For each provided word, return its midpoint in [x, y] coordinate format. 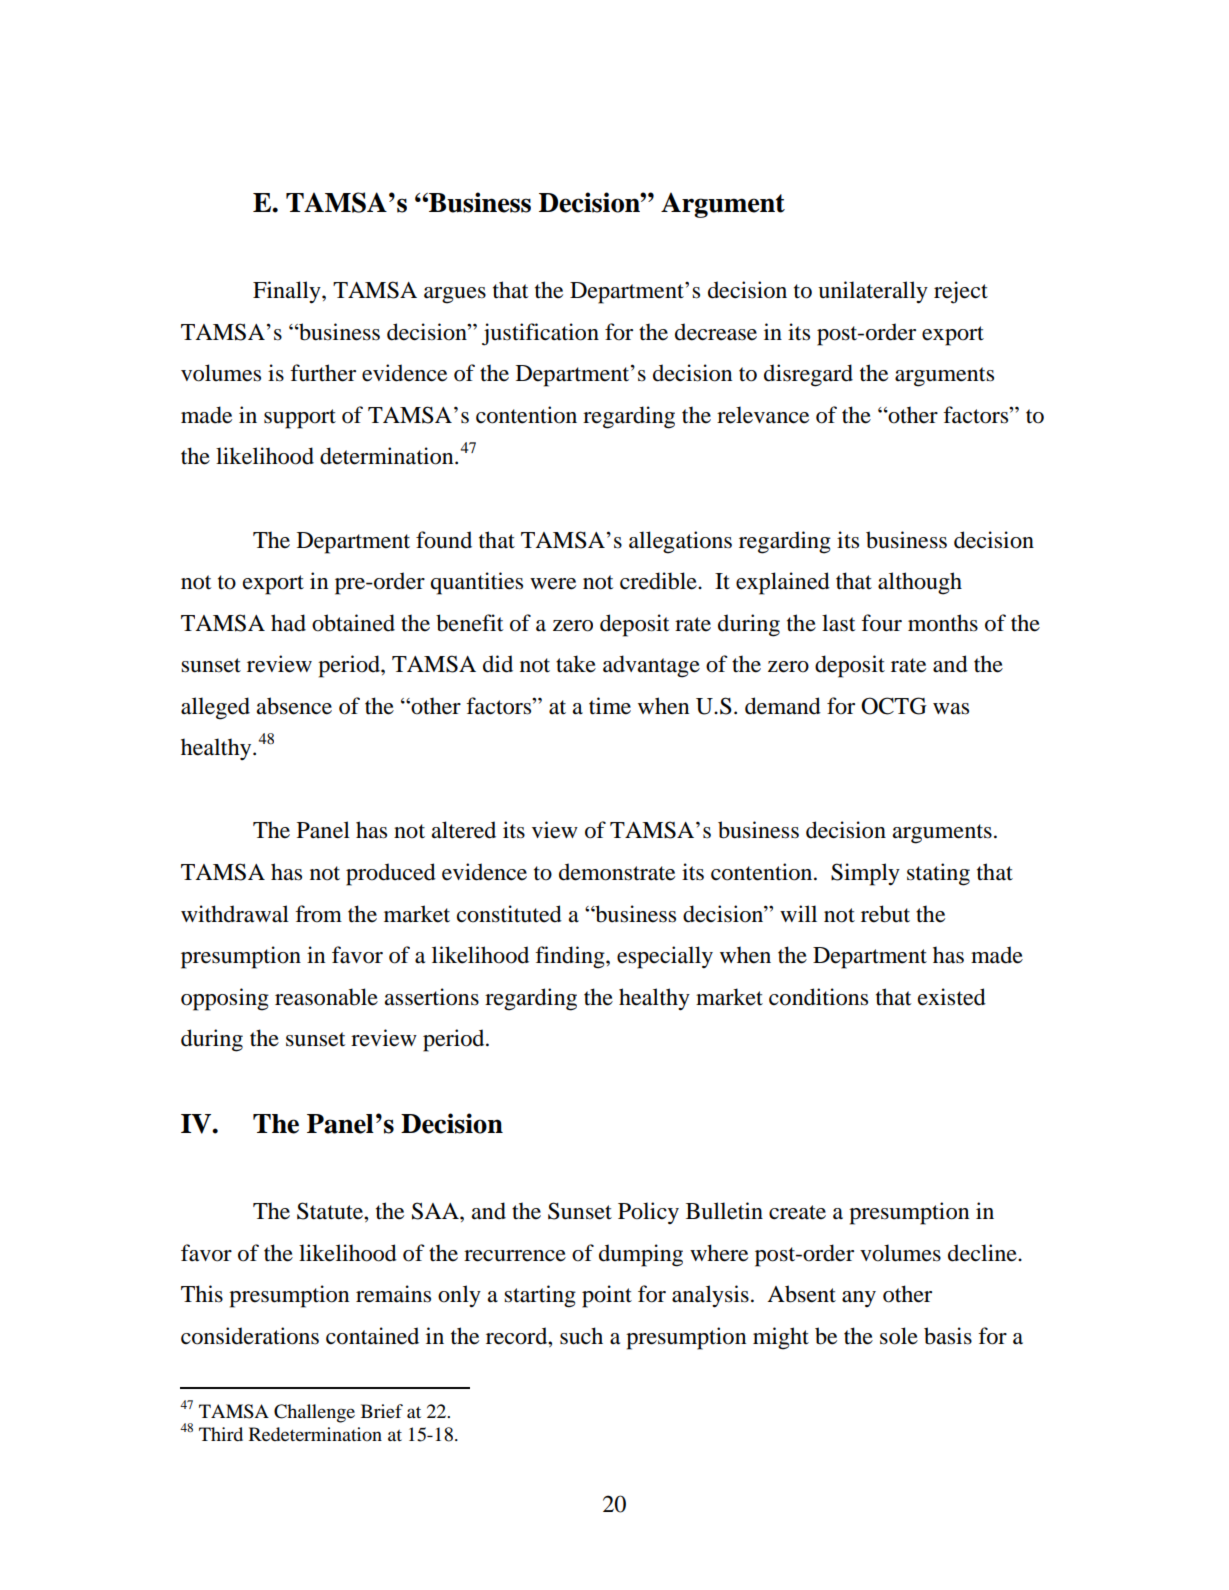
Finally [288, 292]
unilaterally [873, 292]
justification [540, 334]
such [581, 1336]
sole [899, 1336]
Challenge [314, 1413]
